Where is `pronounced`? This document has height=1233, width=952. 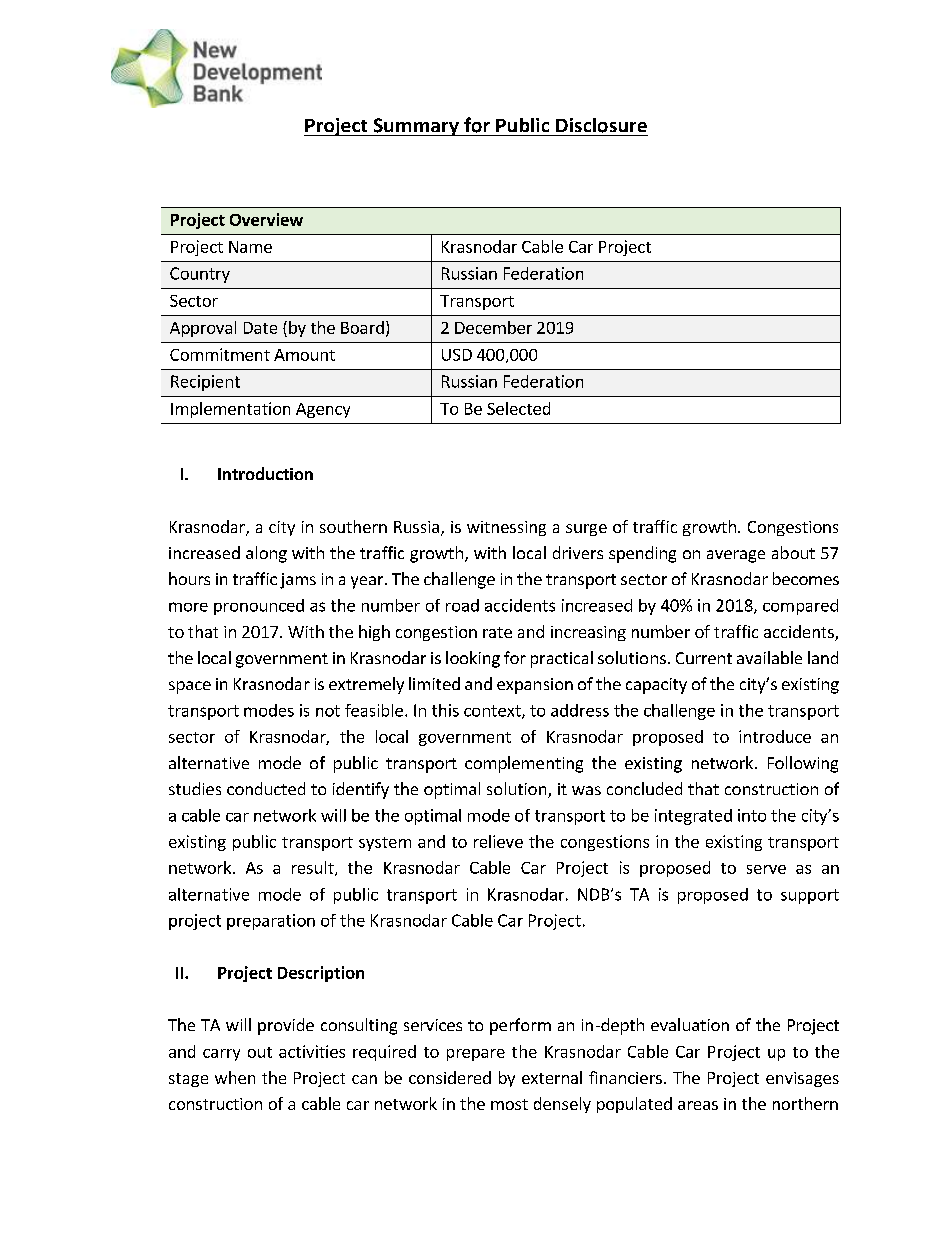 pronounced is located at coordinates (259, 607).
